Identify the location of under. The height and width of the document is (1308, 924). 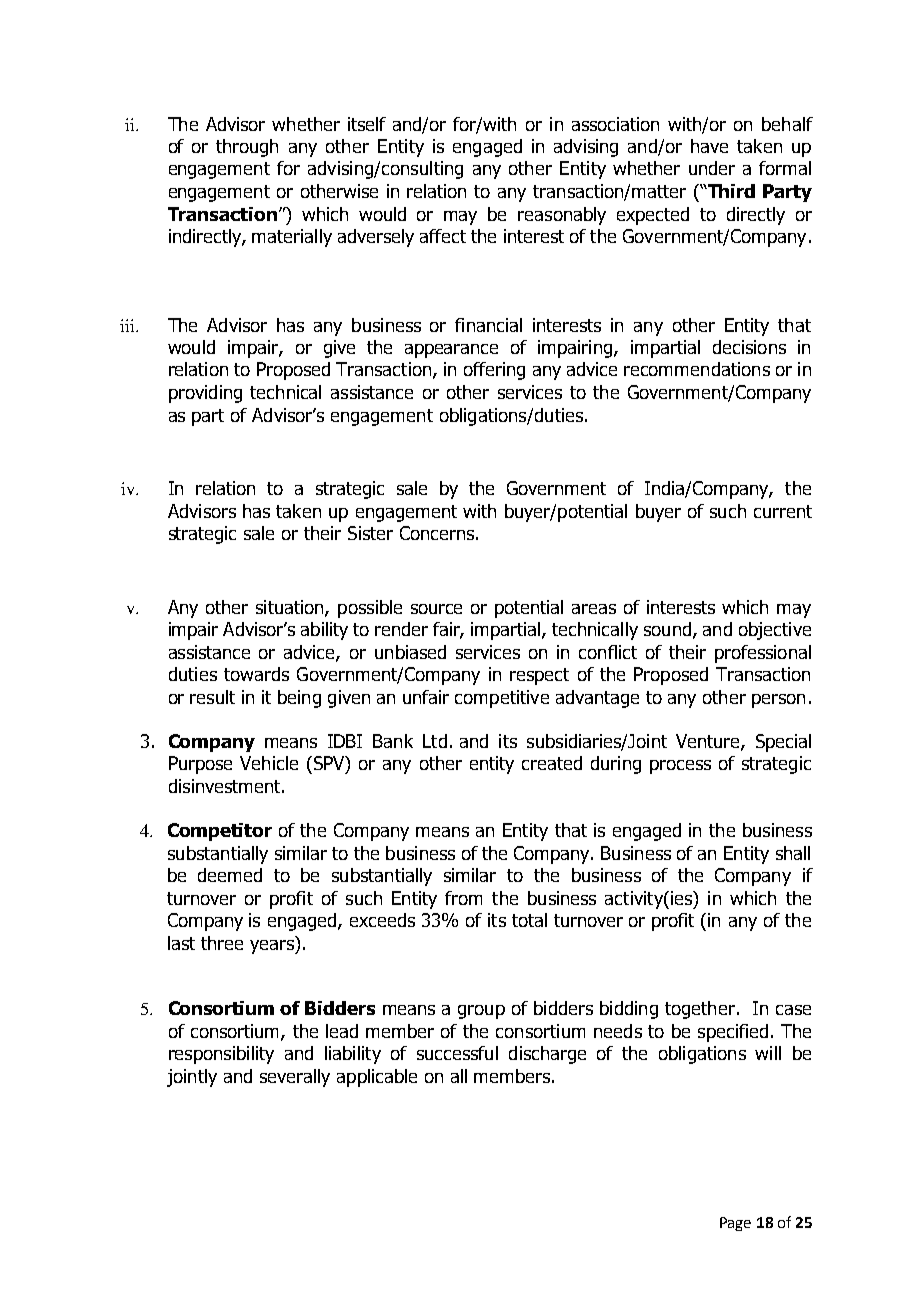
(712, 168).
